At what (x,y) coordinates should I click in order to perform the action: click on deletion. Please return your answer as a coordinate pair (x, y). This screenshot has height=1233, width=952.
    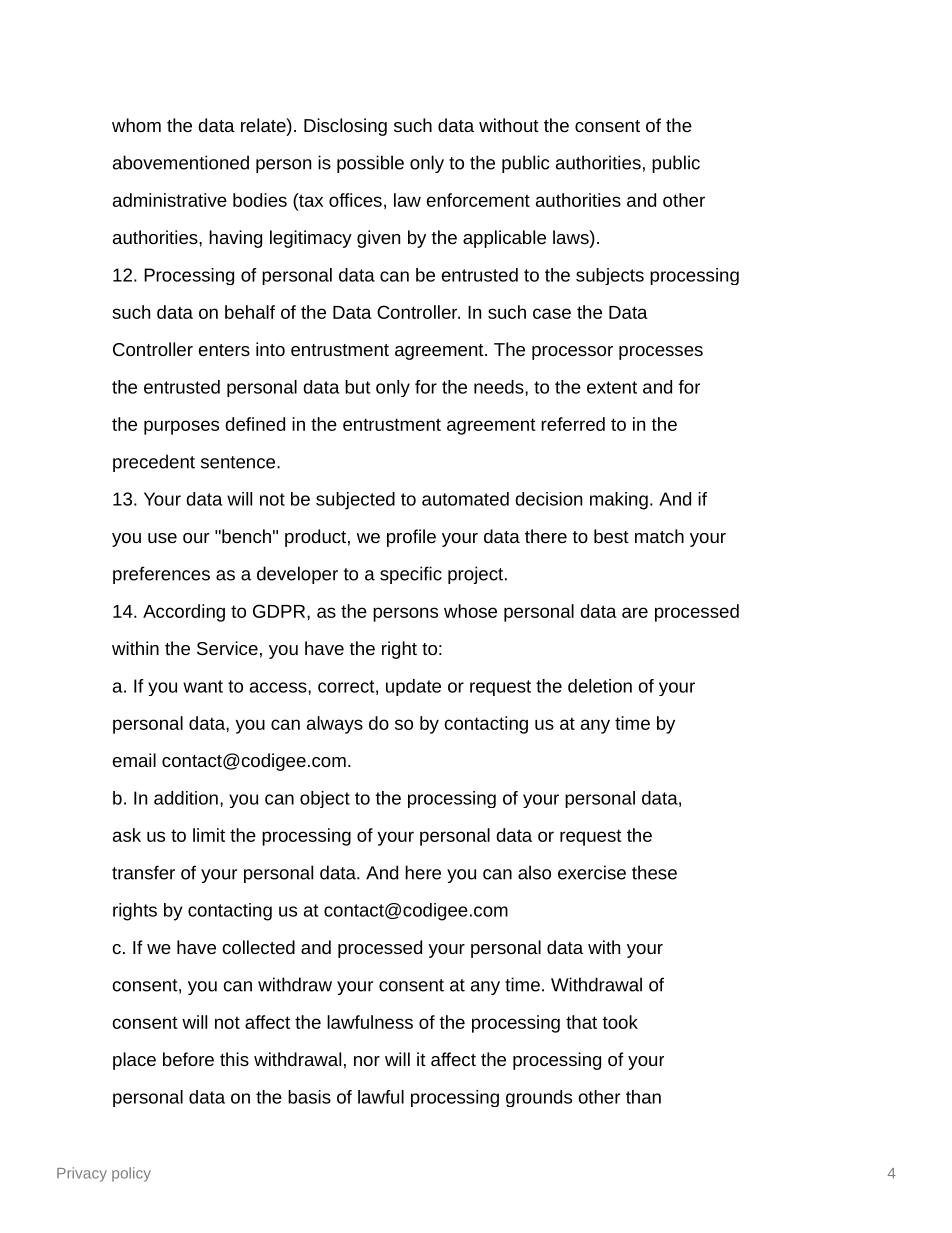
    Looking at the image, I should click on (600, 686).
